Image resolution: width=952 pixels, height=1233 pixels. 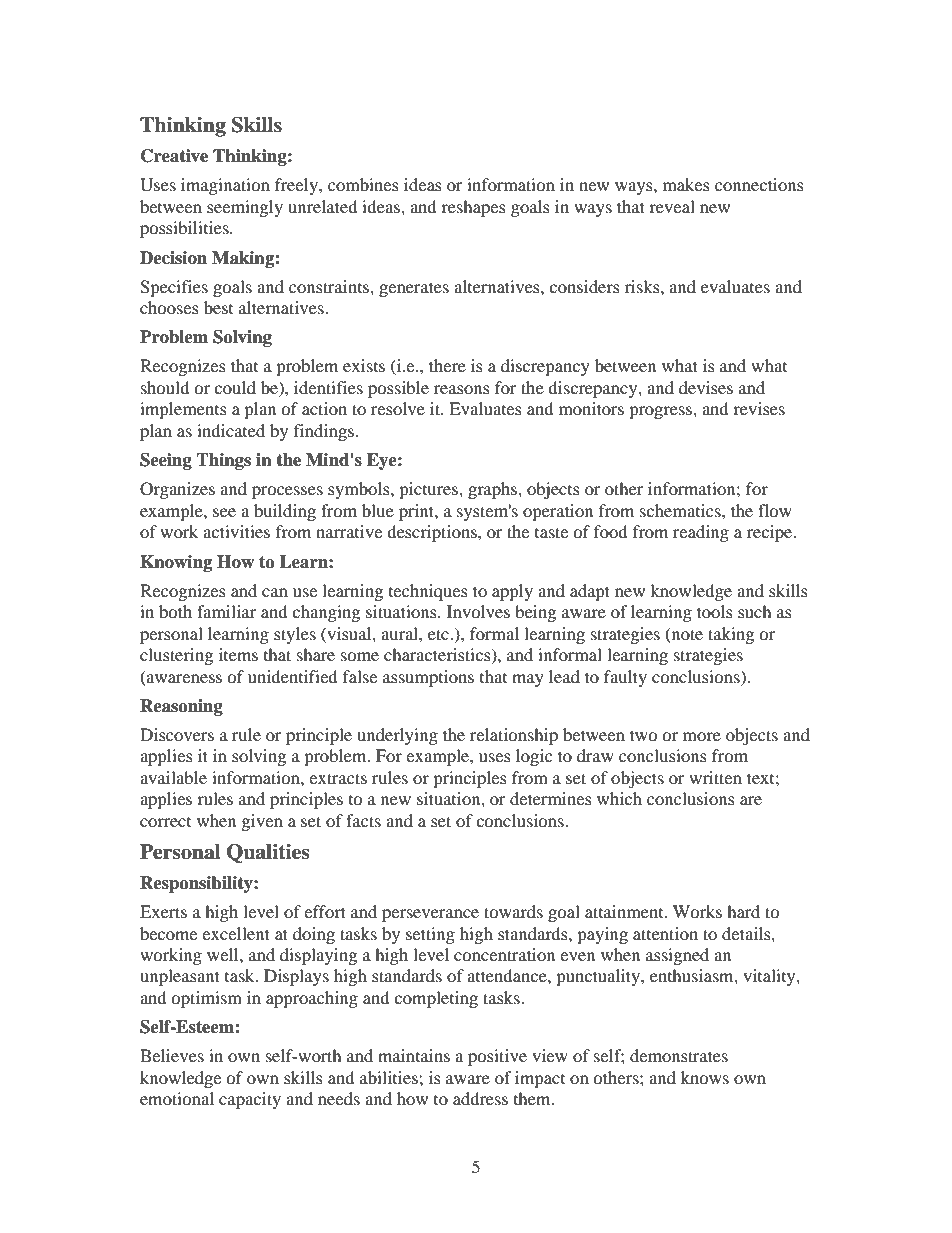 I want to click on reshapes, so click(x=473, y=208).
